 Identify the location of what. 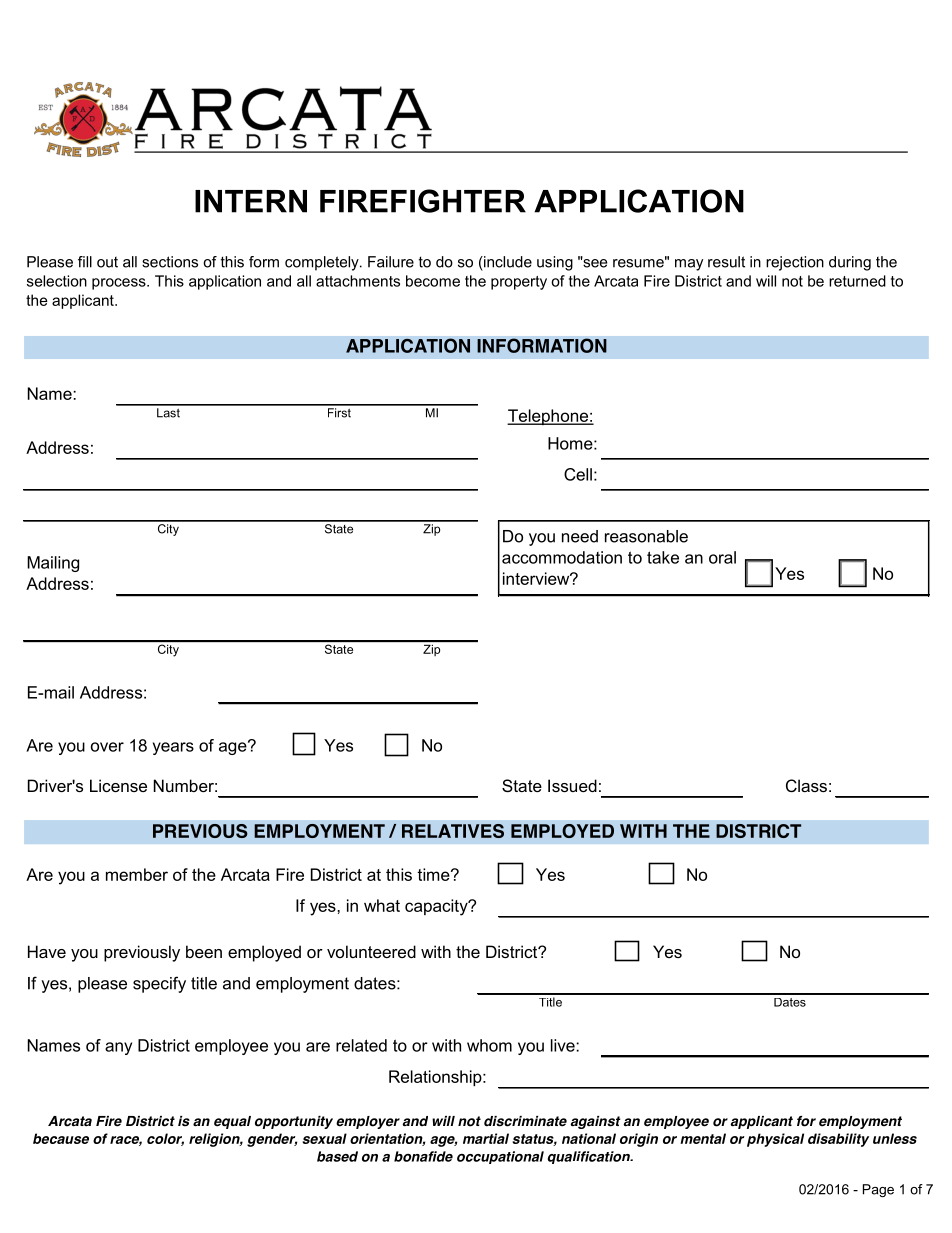
(382, 905).
